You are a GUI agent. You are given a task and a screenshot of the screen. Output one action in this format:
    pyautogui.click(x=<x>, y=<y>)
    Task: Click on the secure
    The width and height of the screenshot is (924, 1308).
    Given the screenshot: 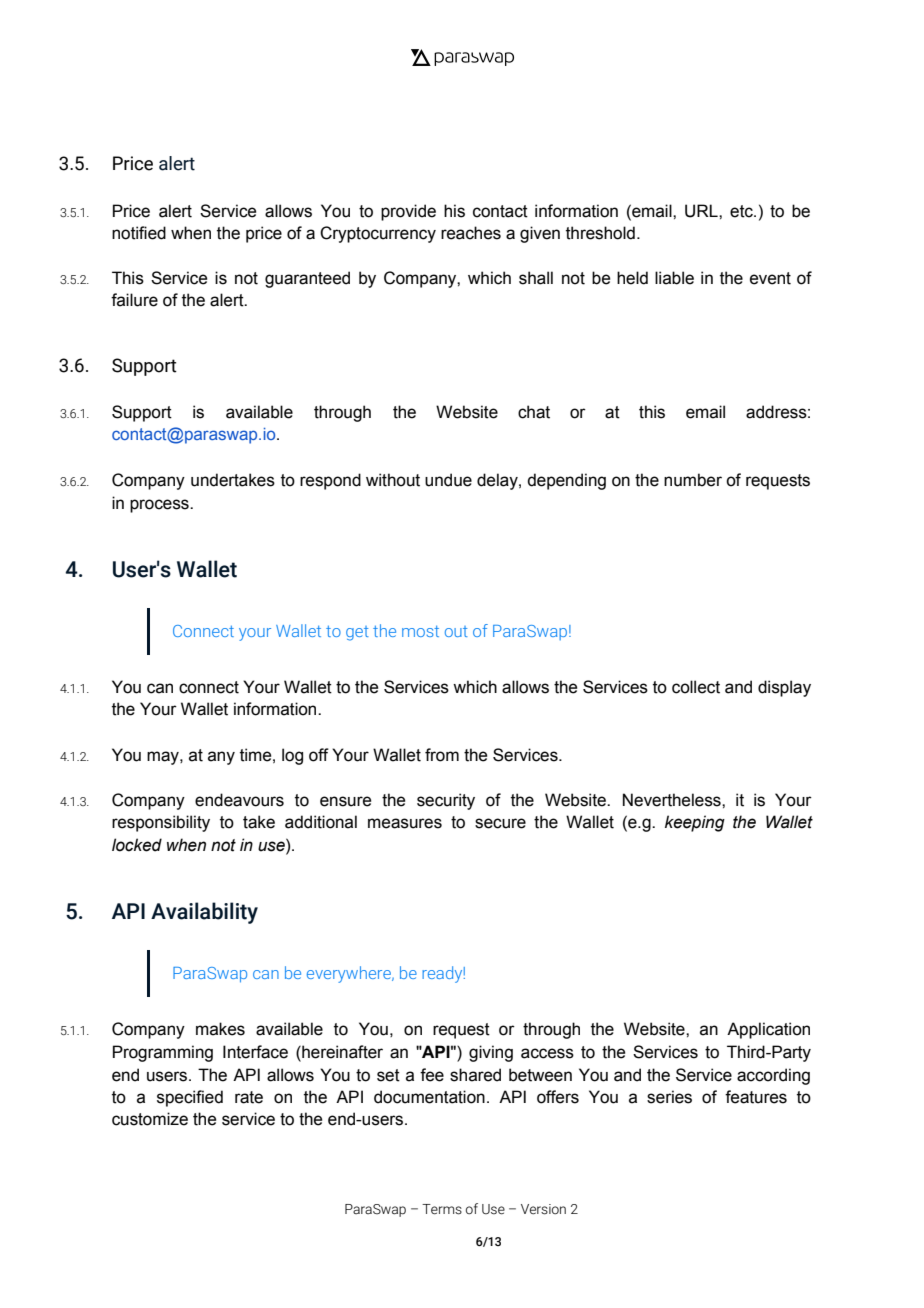 What is the action you would take?
    pyautogui.click(x=500, y=823)
